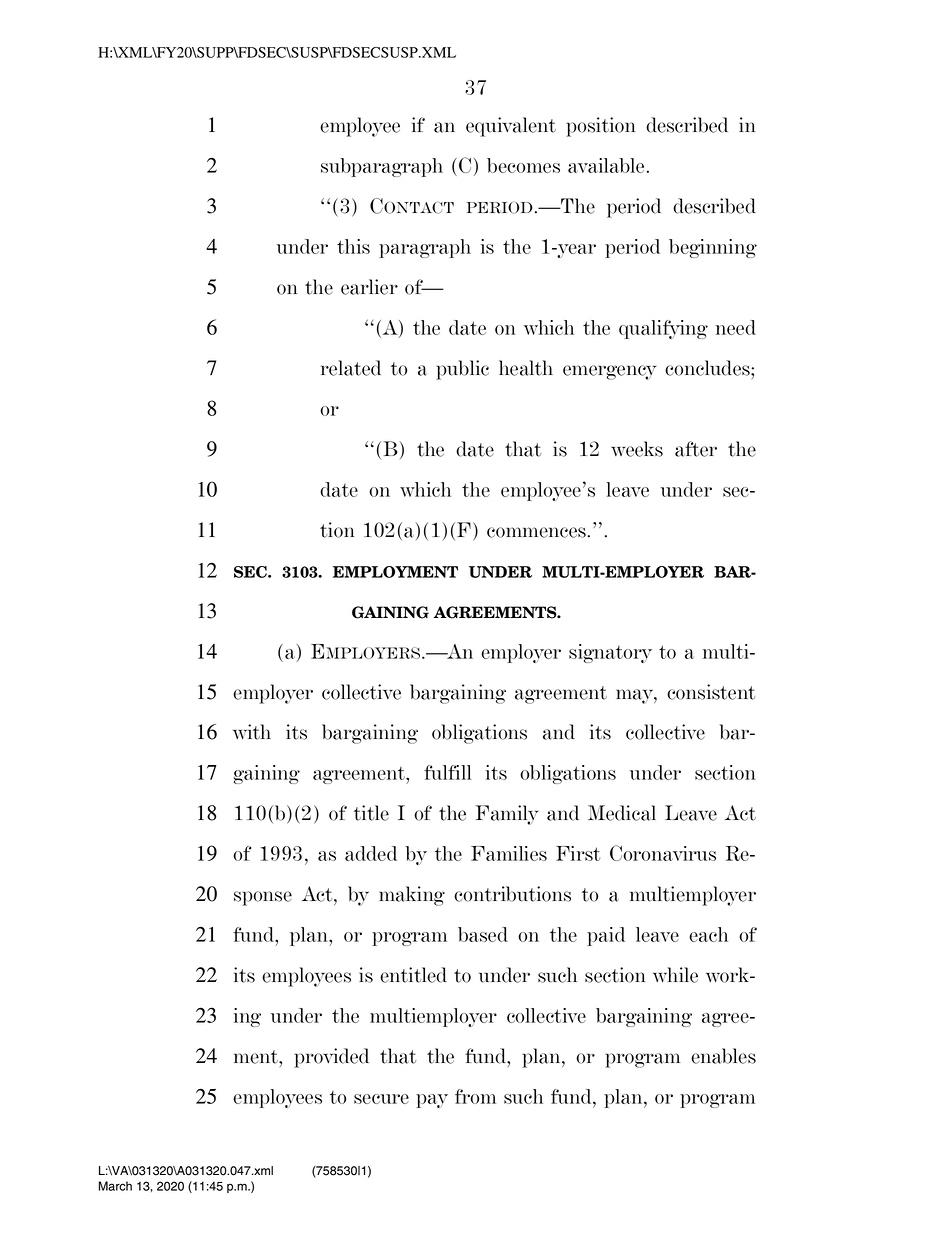  Describe the element at coordinates (606, 165) in the page. I see `available` at that location.
